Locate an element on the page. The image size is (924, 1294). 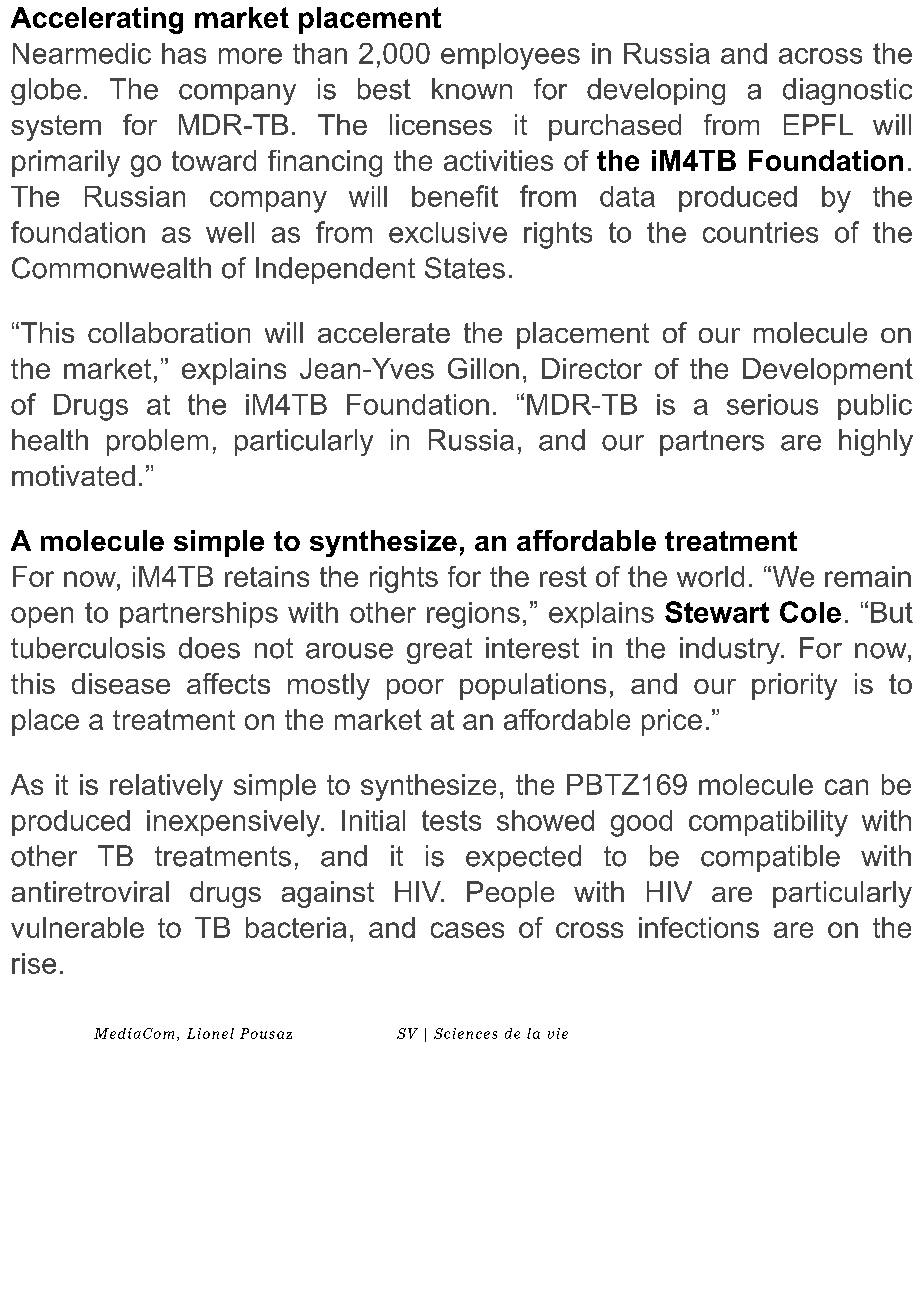
Accelerating is located at coordinates (97, 20).
